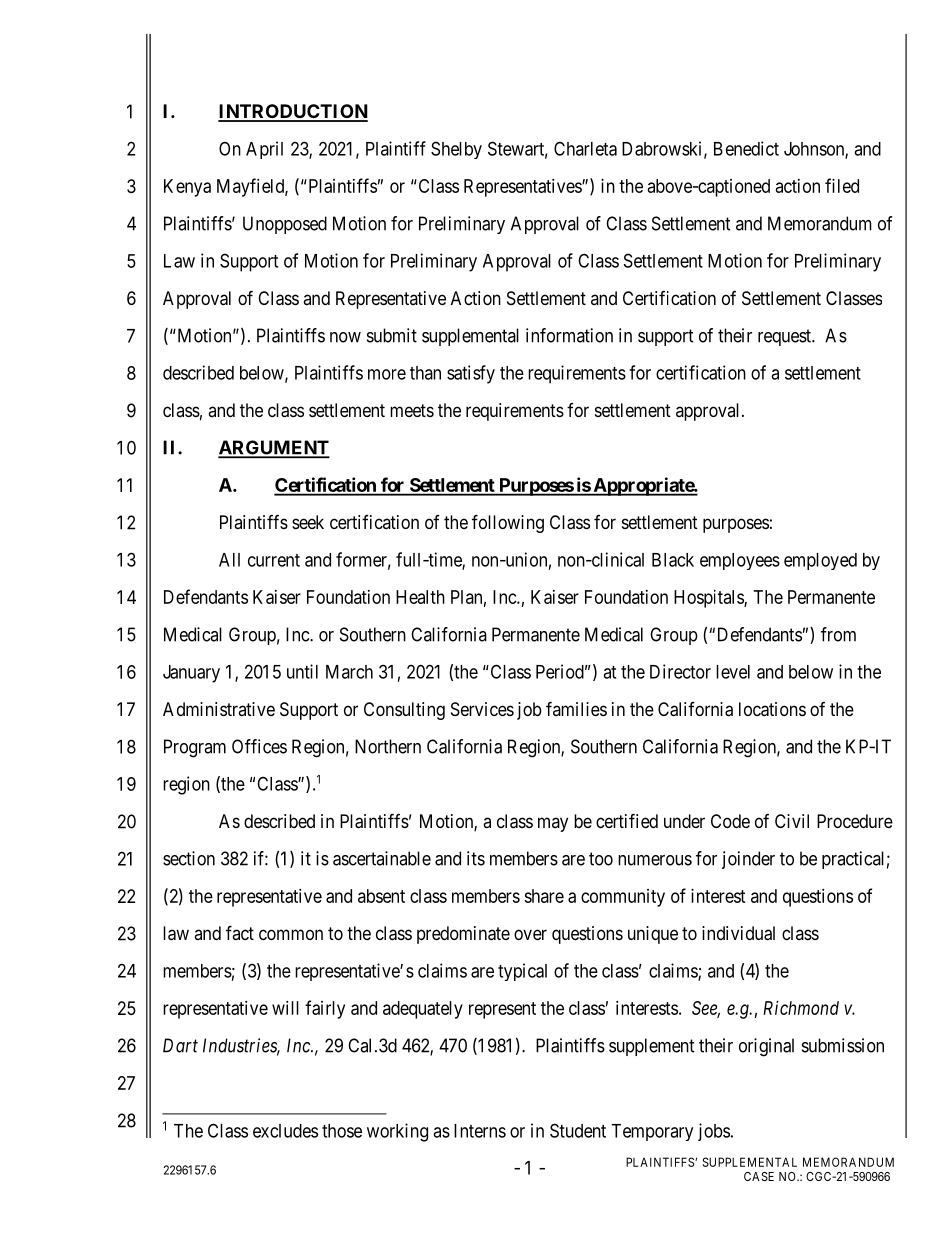  I want to click on excludes, so click(285, 1131).
